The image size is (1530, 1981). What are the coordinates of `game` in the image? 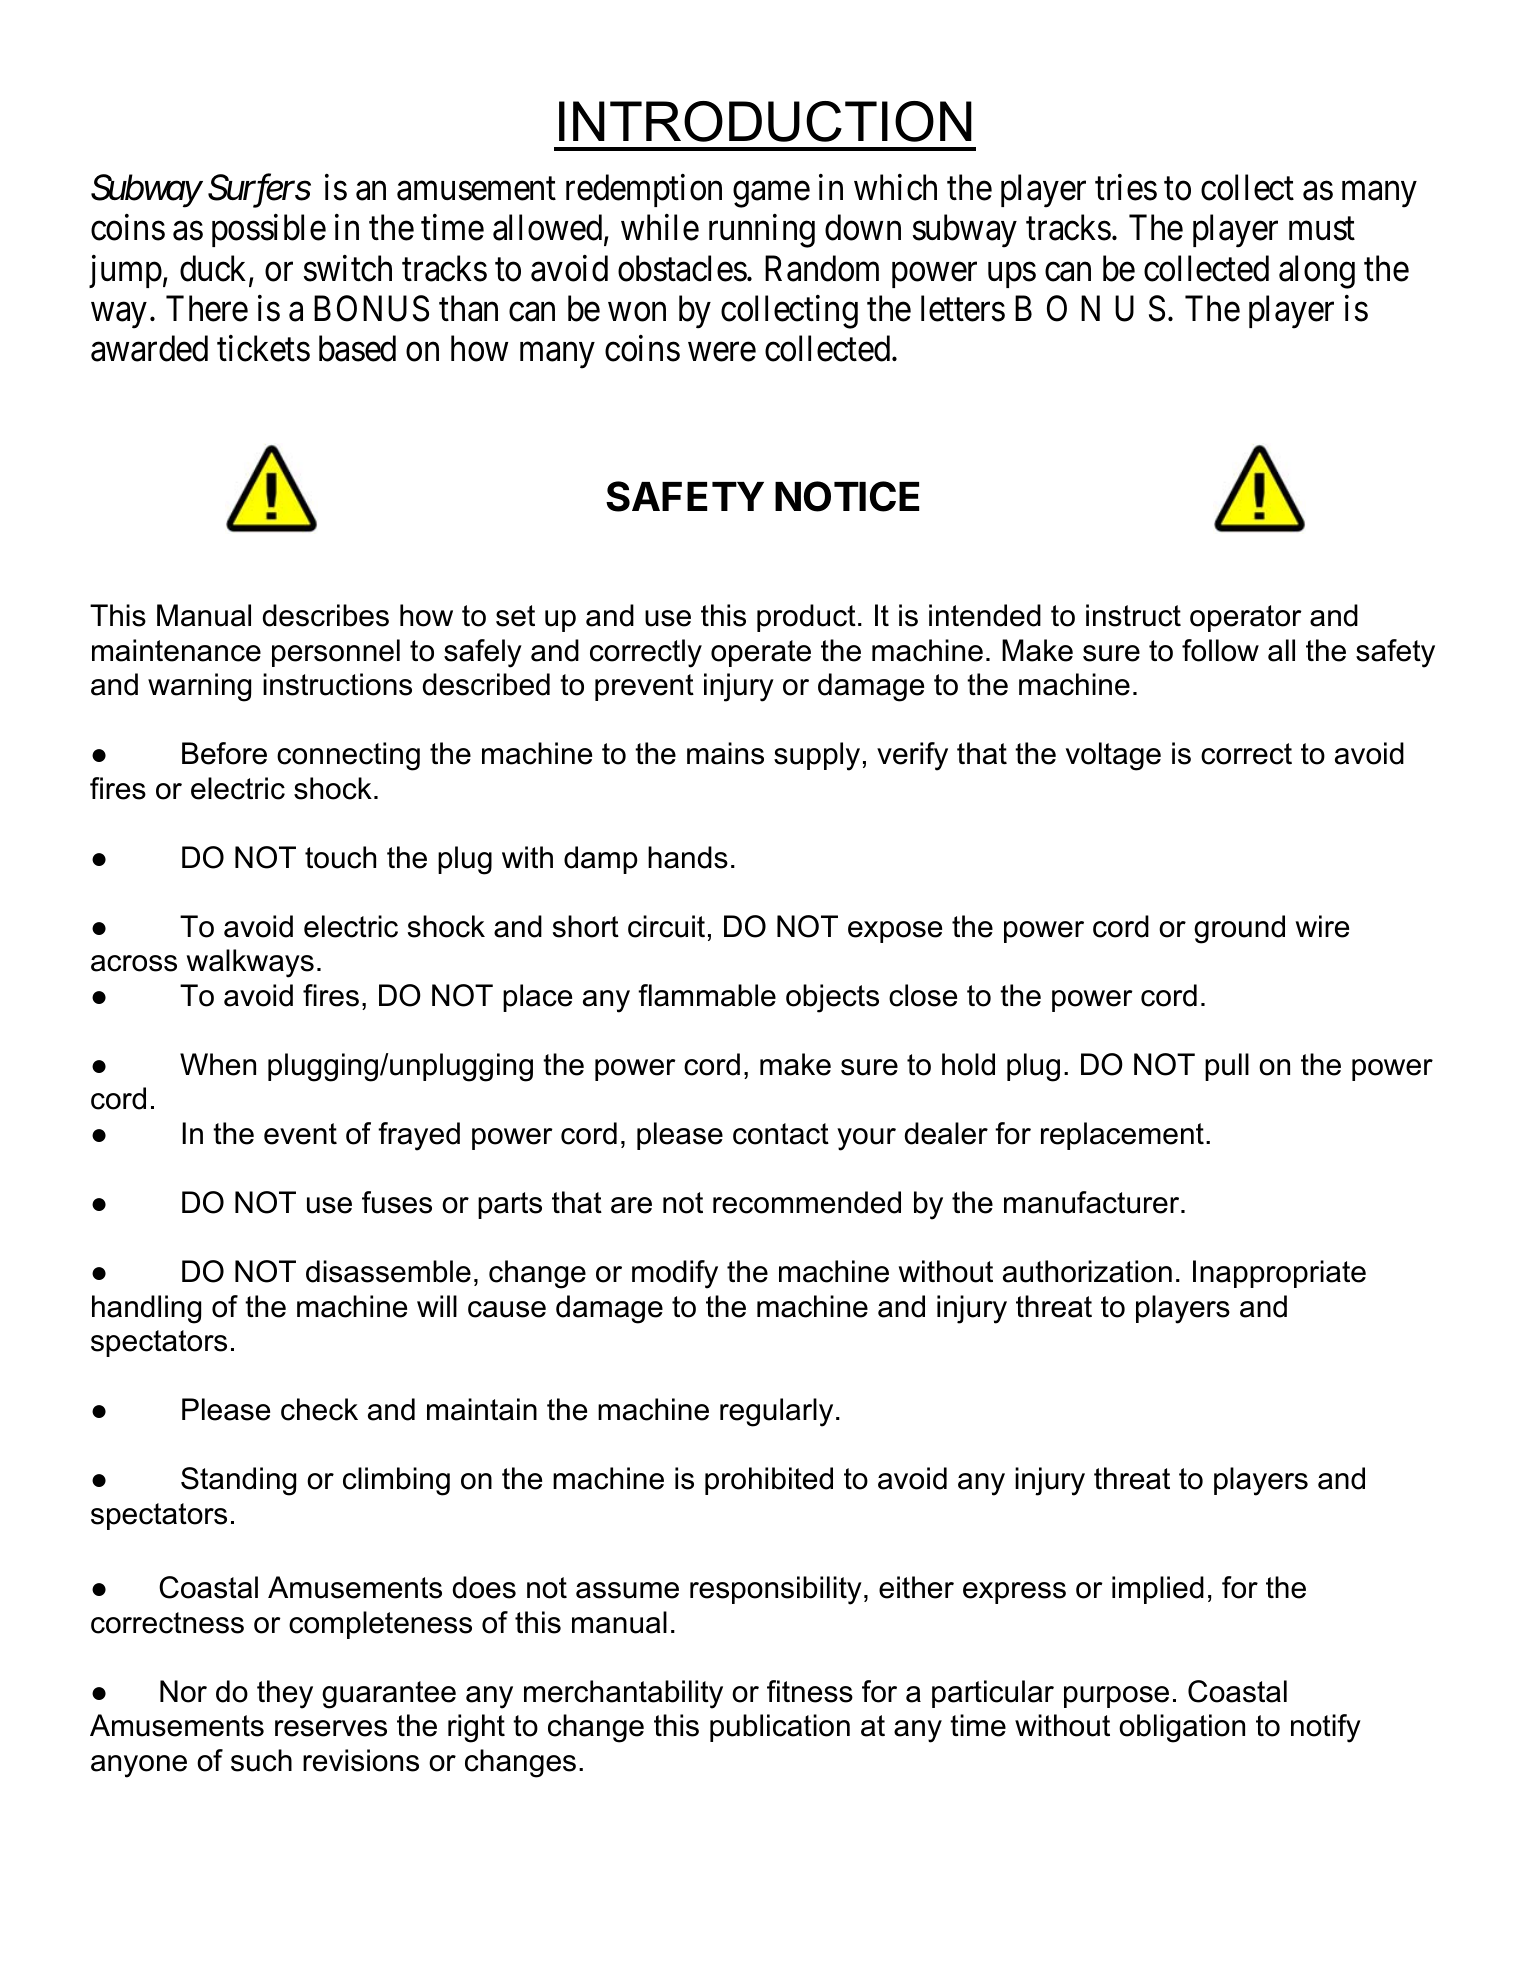 It's located at (771, 195).
